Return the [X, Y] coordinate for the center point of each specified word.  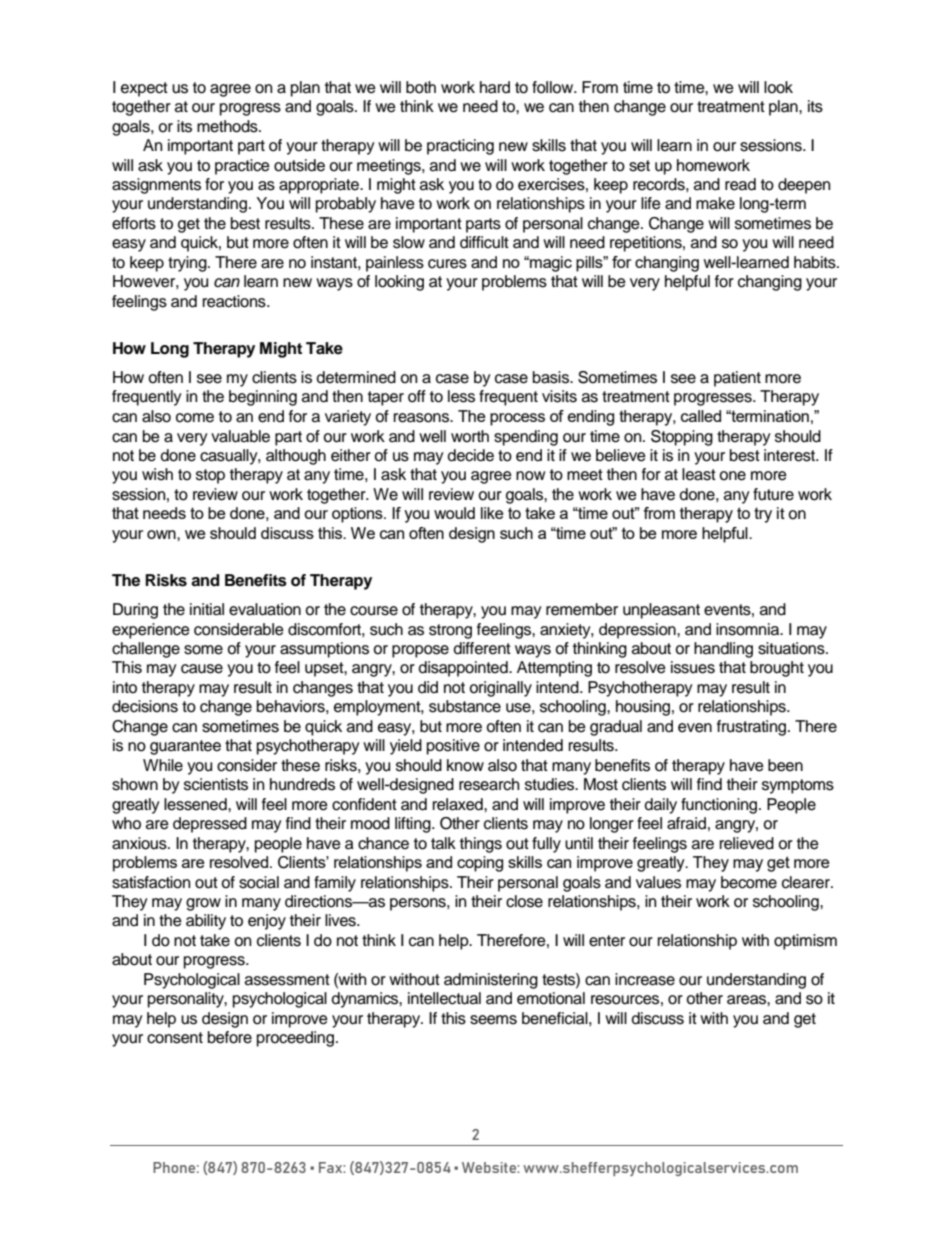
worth [470, 436]
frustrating [753, 728]
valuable [240, 436]
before [230, 1037]
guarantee [185, 747]
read [740, 184]
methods [228, 126]
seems [493, 1020]
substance [465, 706]
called [701, 416]
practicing [460, 147]
